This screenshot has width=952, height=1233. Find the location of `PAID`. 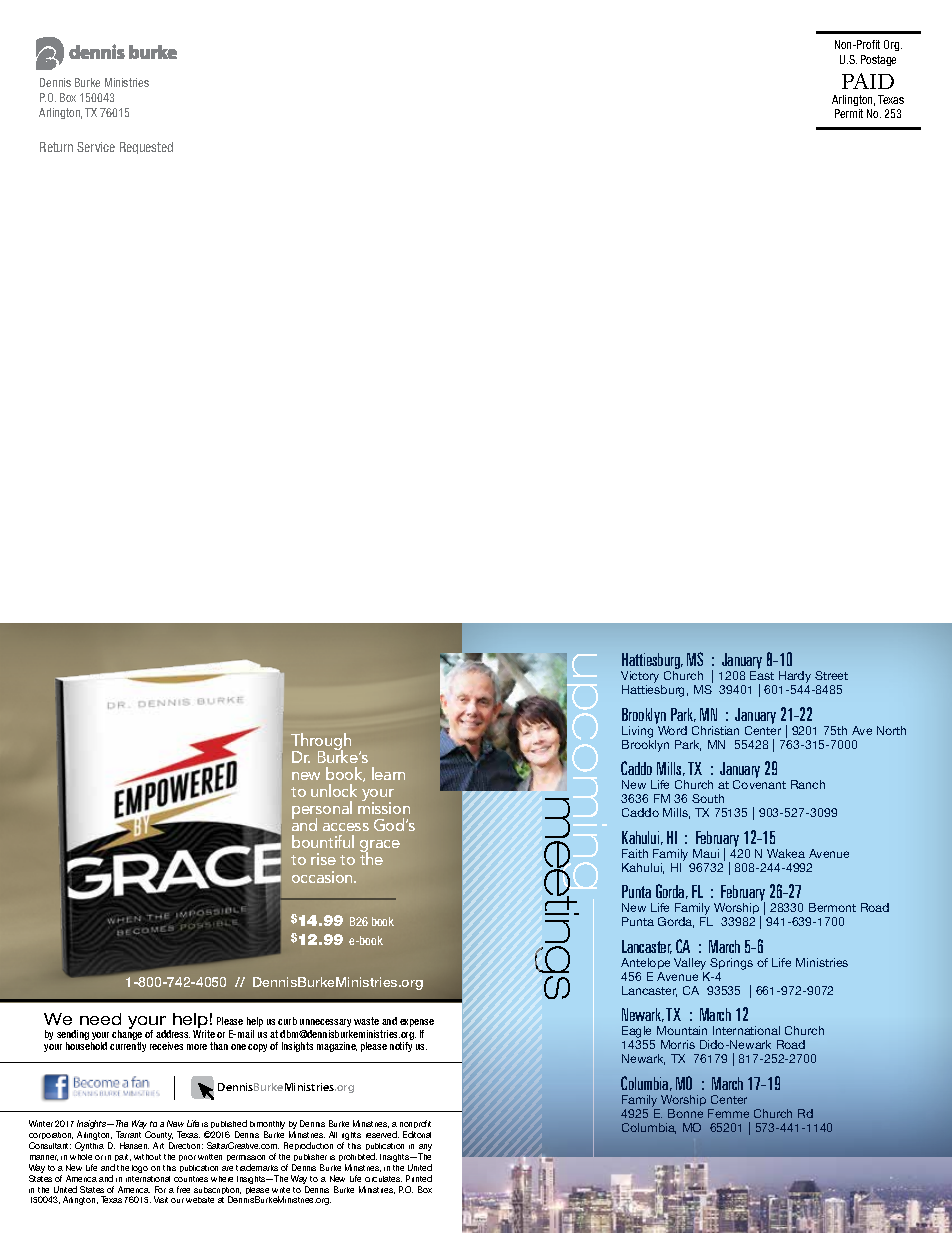

PAID is located at coordinates (868, 81).
